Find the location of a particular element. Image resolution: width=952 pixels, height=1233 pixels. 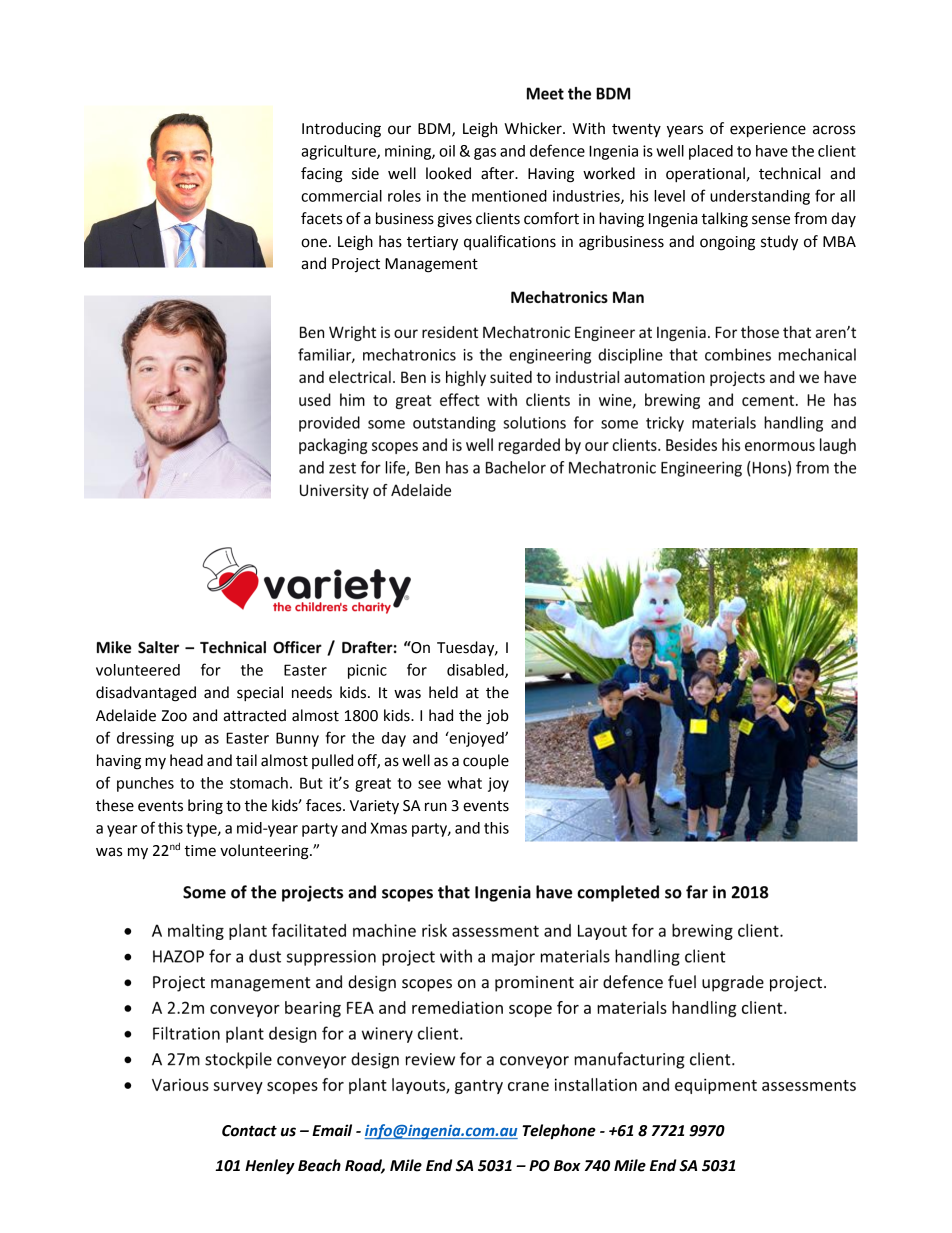

volunteered is located at coordinates (138, 670).
